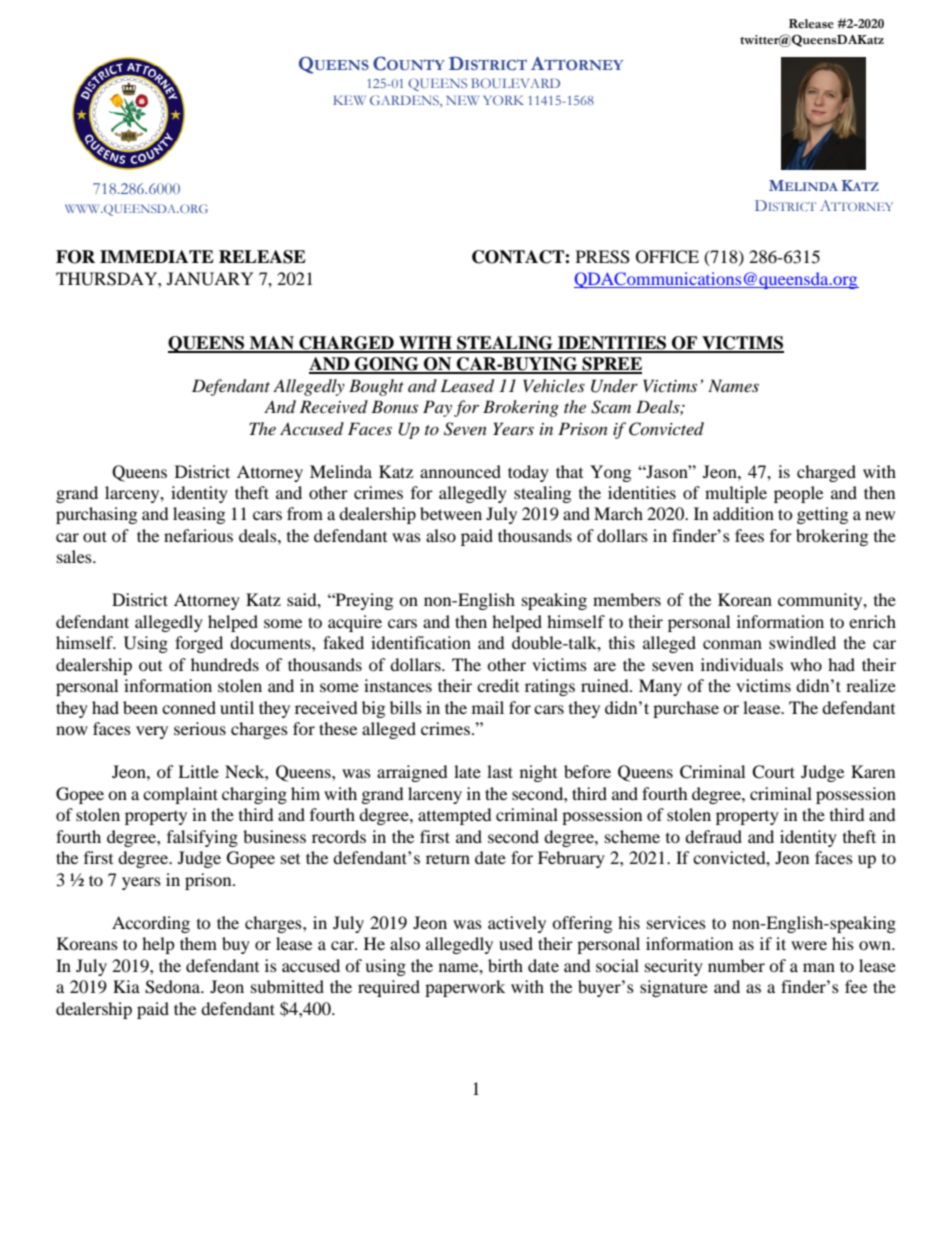  Describe the element at coordinates (387, 365) in the image. I see `GOING` at that location.
